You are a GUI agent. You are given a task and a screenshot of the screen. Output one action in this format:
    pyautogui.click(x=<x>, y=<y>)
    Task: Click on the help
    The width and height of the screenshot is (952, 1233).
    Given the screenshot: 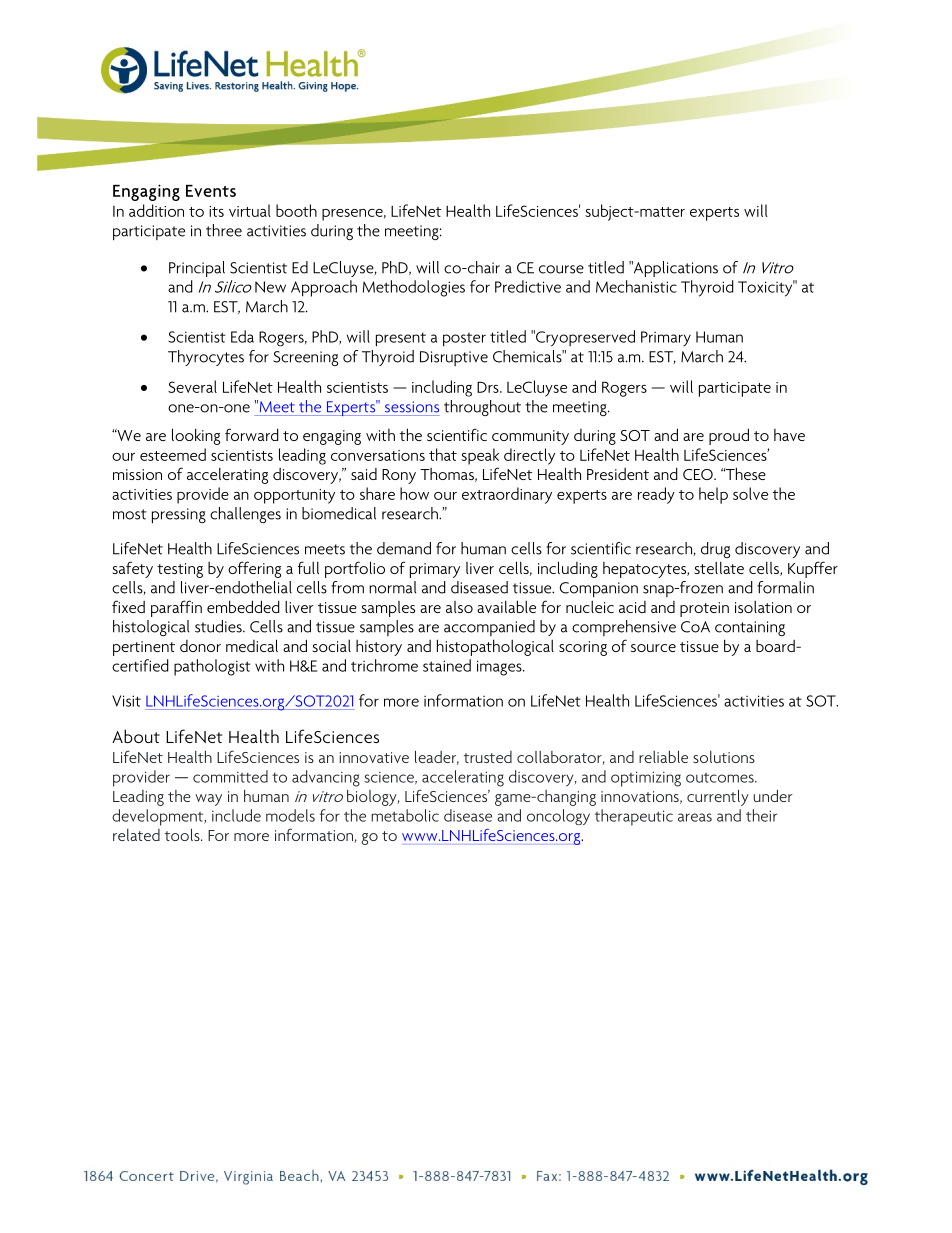 What is the action you would take?
    pyautogui.click(x=713, y=495)
